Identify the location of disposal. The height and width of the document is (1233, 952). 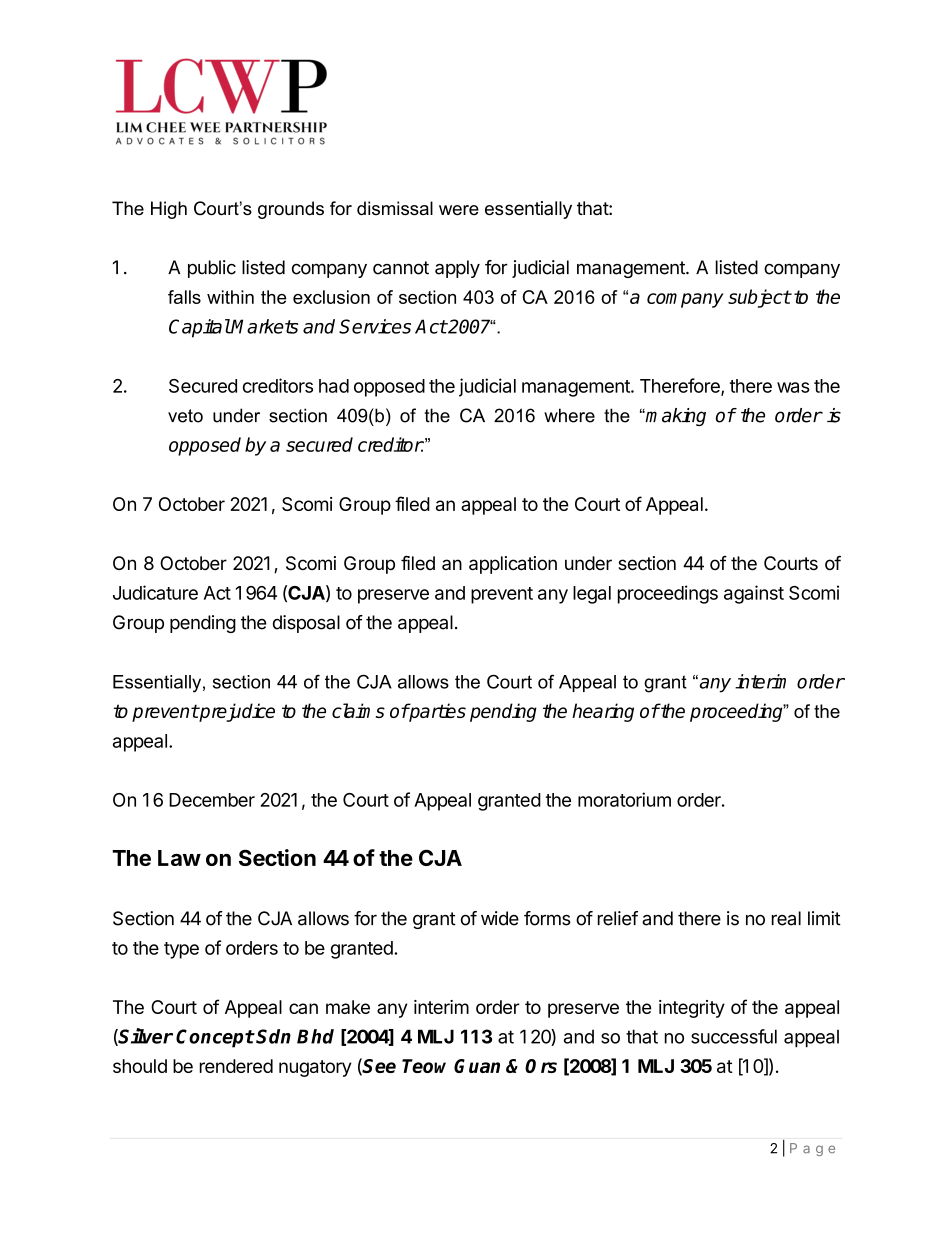
(306, 624).
